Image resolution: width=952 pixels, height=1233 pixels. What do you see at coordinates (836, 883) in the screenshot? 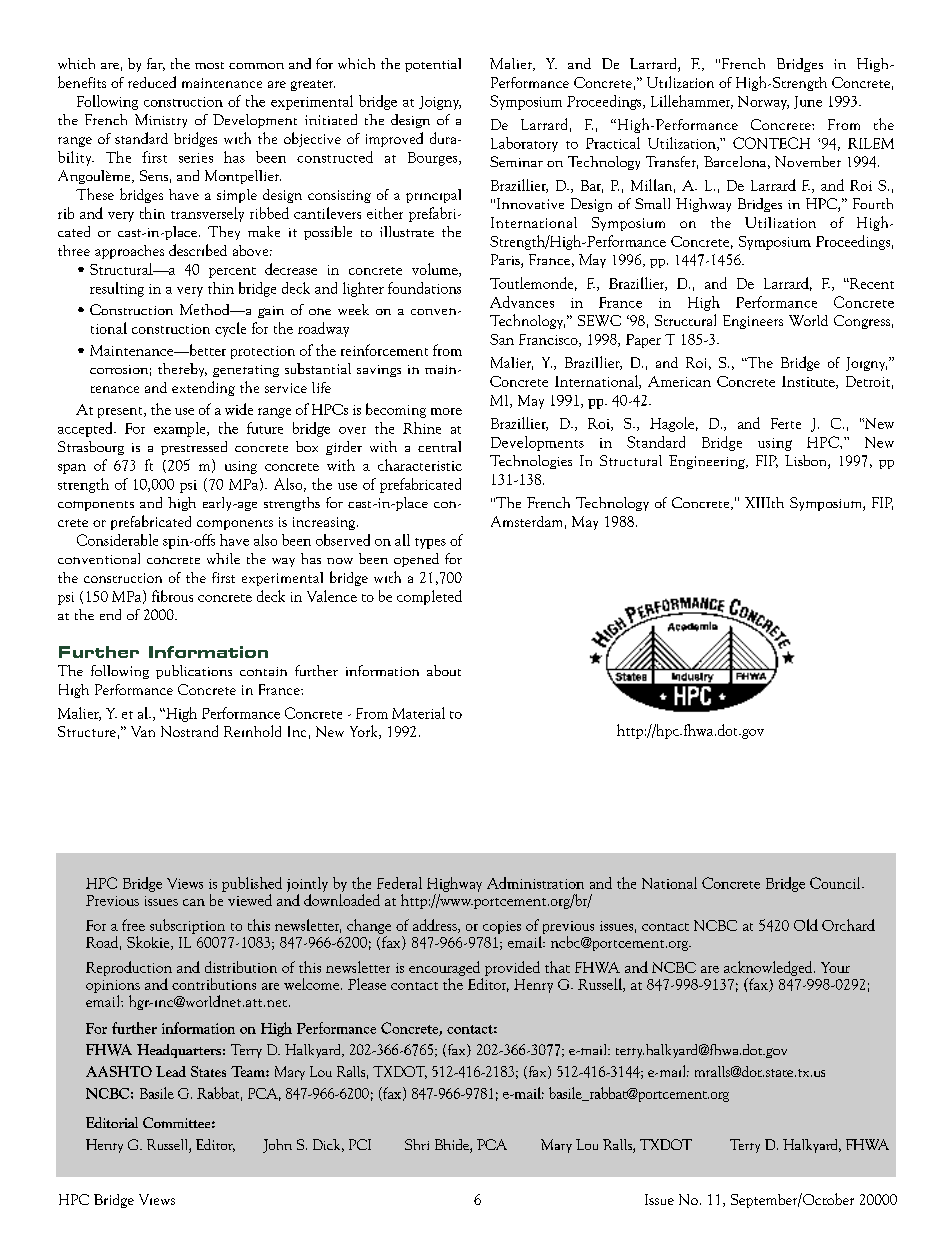
I see `Council` at bounding box center [836, 883].
